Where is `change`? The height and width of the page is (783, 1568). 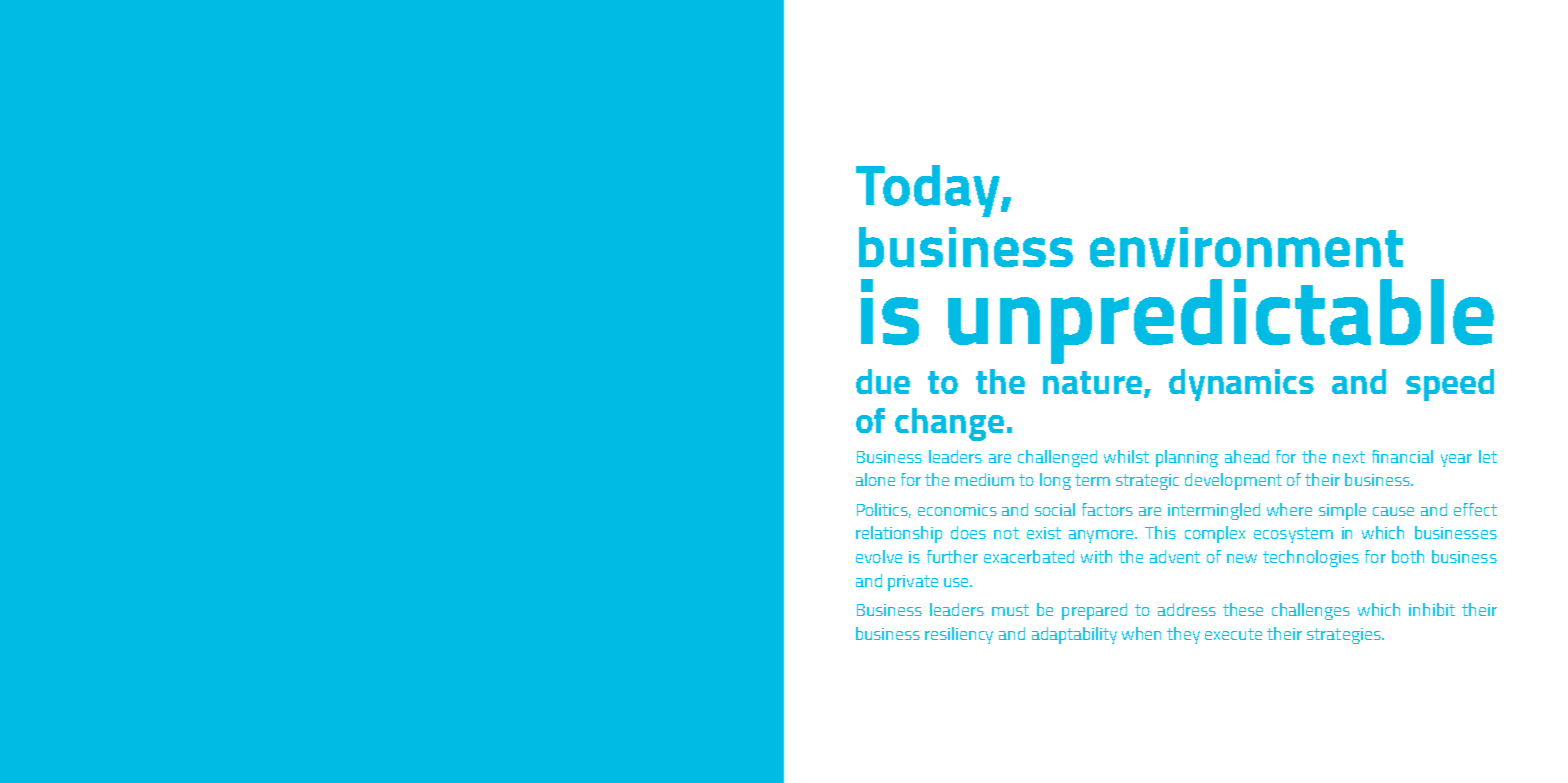
change is located at coordinates (949, 424).
